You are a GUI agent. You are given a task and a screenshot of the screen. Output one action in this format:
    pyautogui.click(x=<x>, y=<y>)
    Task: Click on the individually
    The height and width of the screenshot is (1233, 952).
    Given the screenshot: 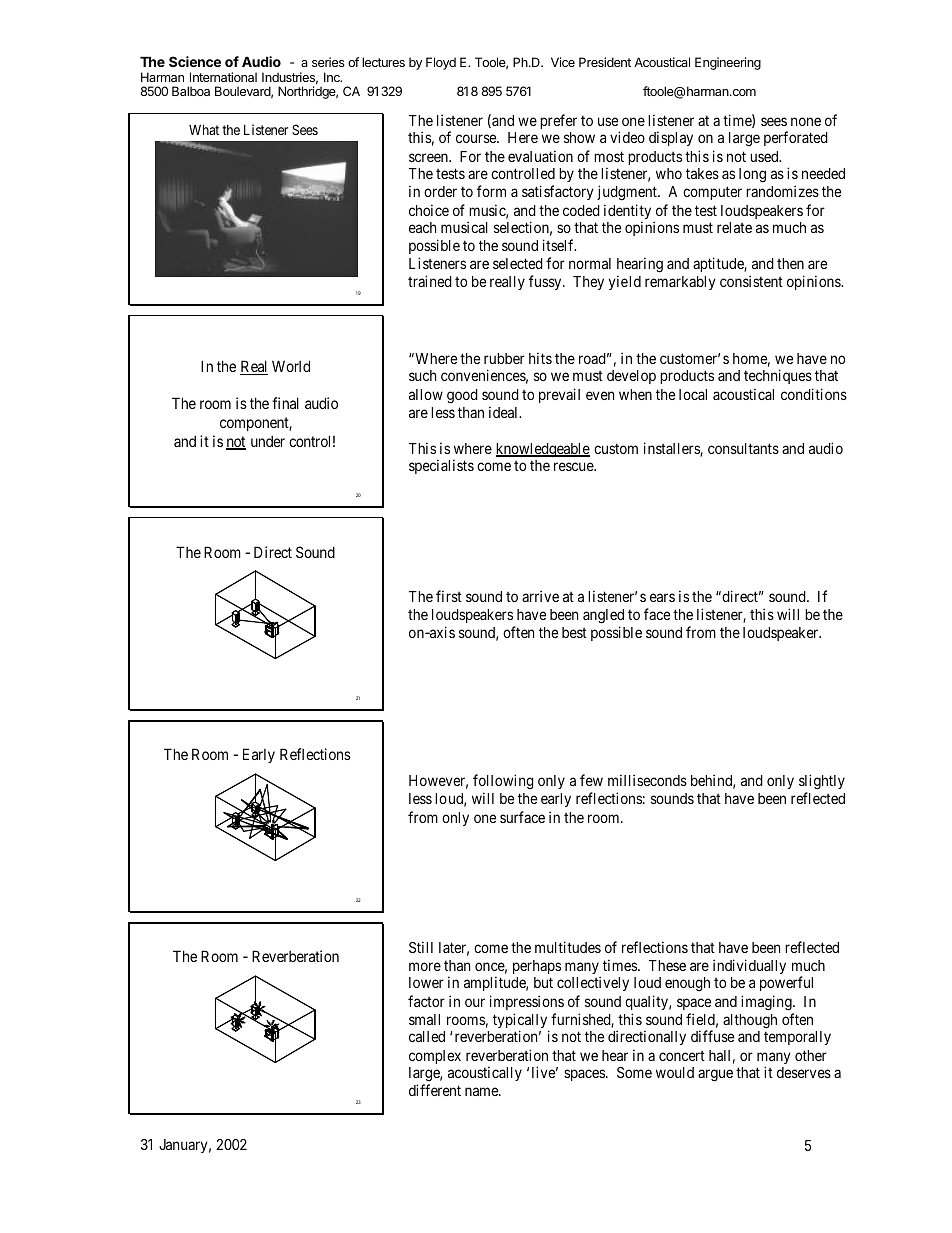 What is the action you would take?
    pyautogui.click(x=749, y=966)
